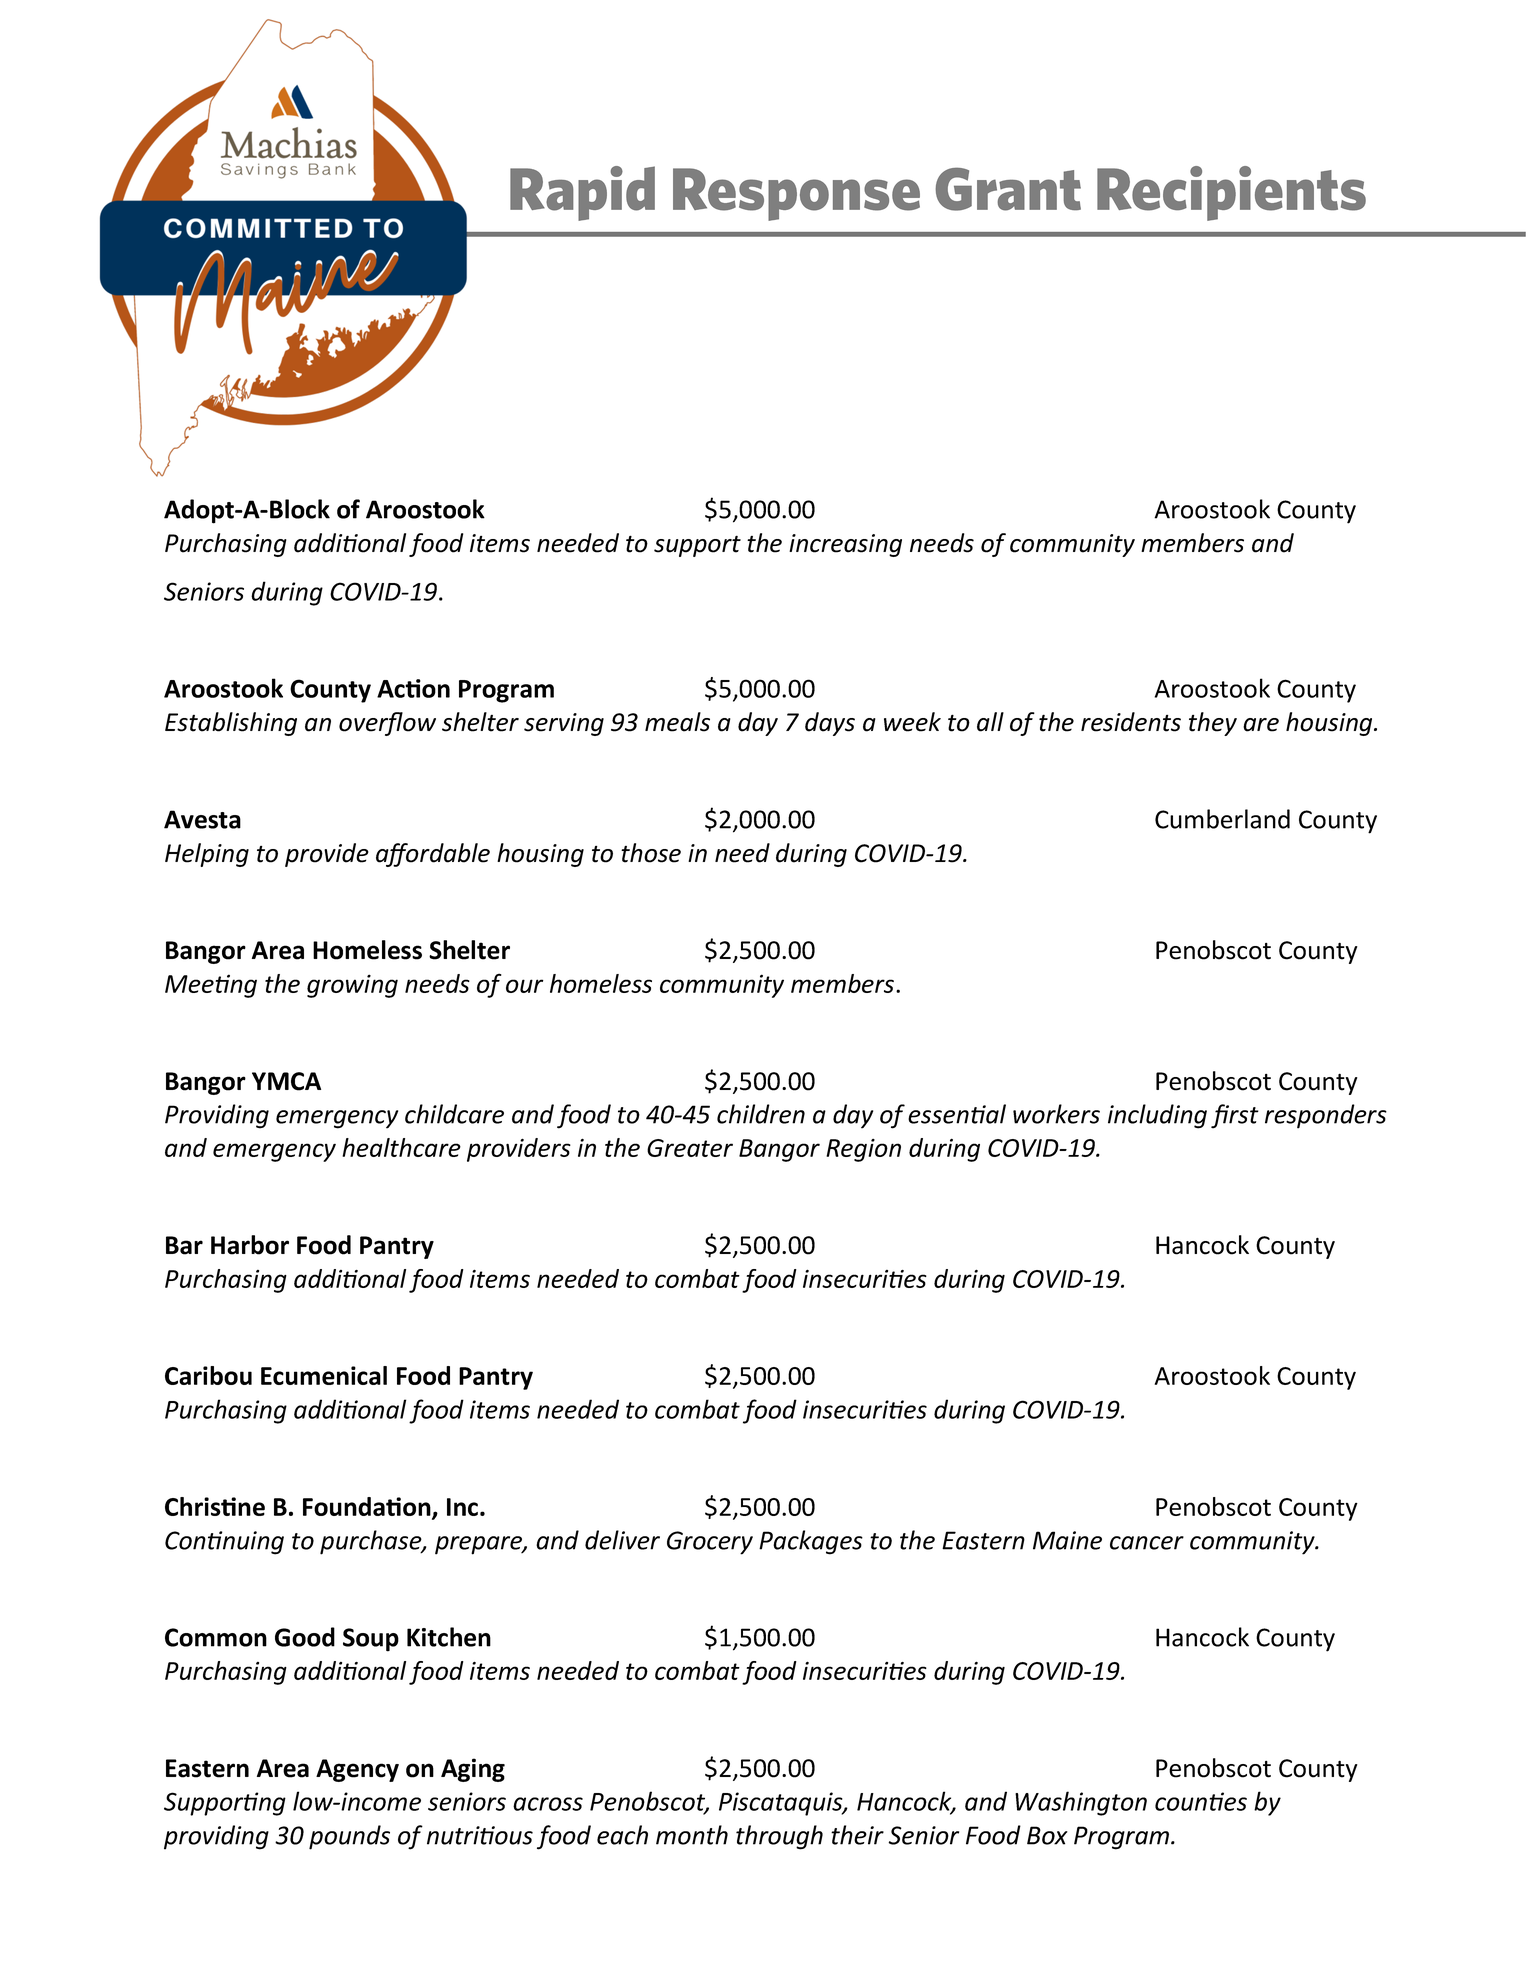 This page has width=1530, height=1980. Describe the element at coordinates (1147, 1543) in the page. I see `cancer` at that location.
